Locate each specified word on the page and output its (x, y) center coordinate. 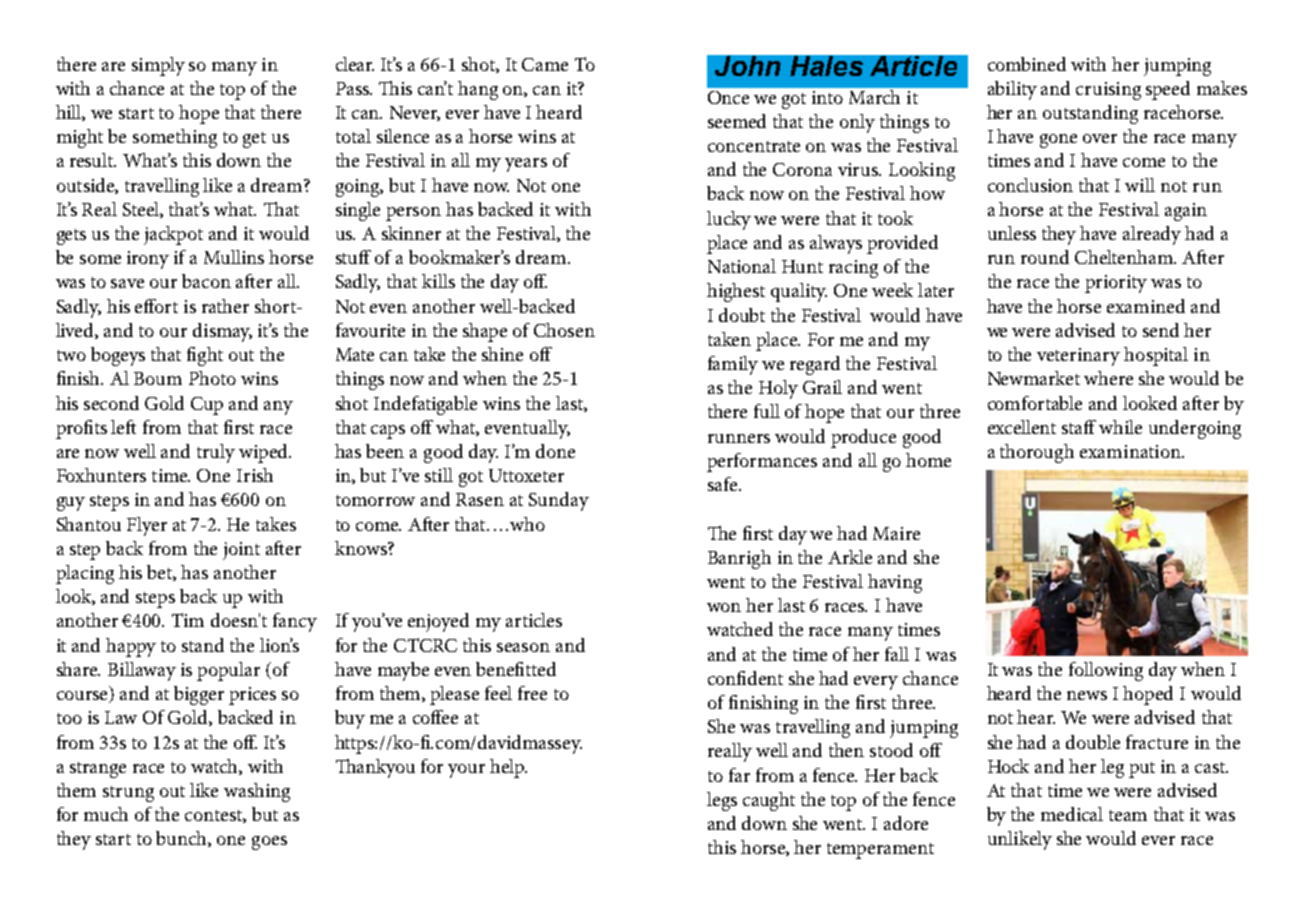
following (1106, 671)
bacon (206, 281)
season (523, 647)
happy (131, 647)
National (742, 266)
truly (216, 453)
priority (1116, 284)
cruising (1108, 91)
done (555, 451)
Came (545, 64)
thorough (1037, 453)
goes (269, 843)
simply (158, 66)
